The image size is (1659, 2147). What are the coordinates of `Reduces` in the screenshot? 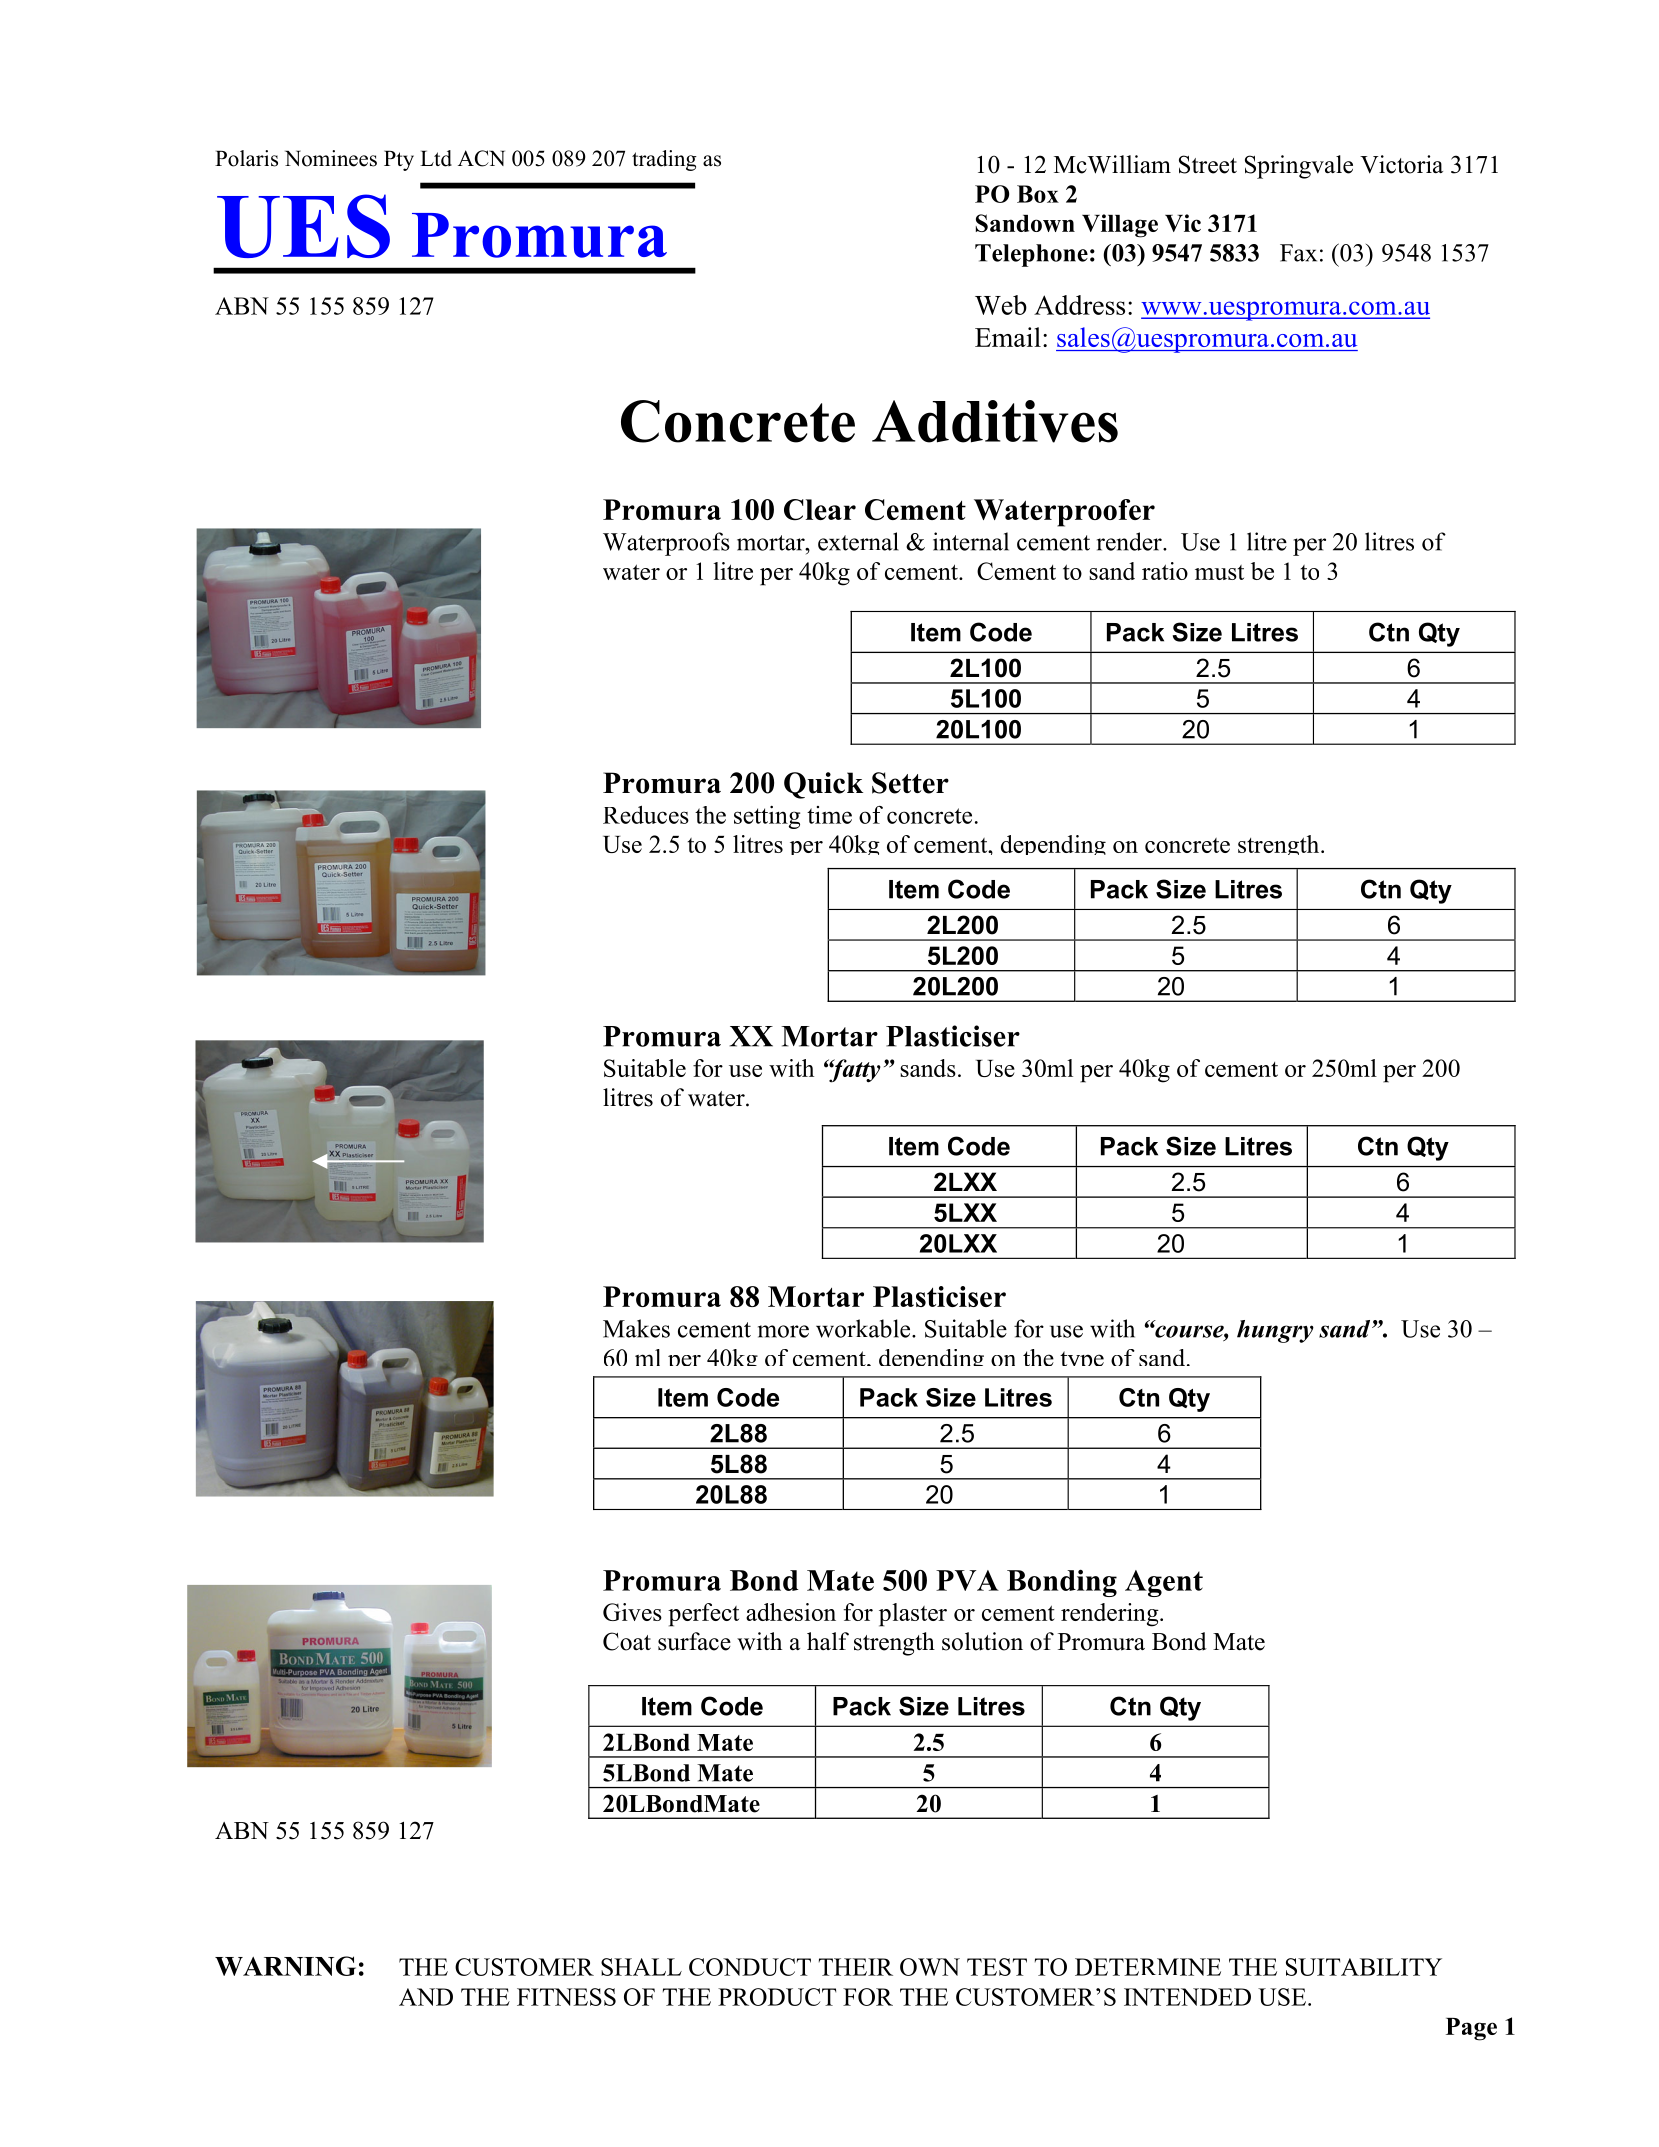 It's located at (646, 814).
